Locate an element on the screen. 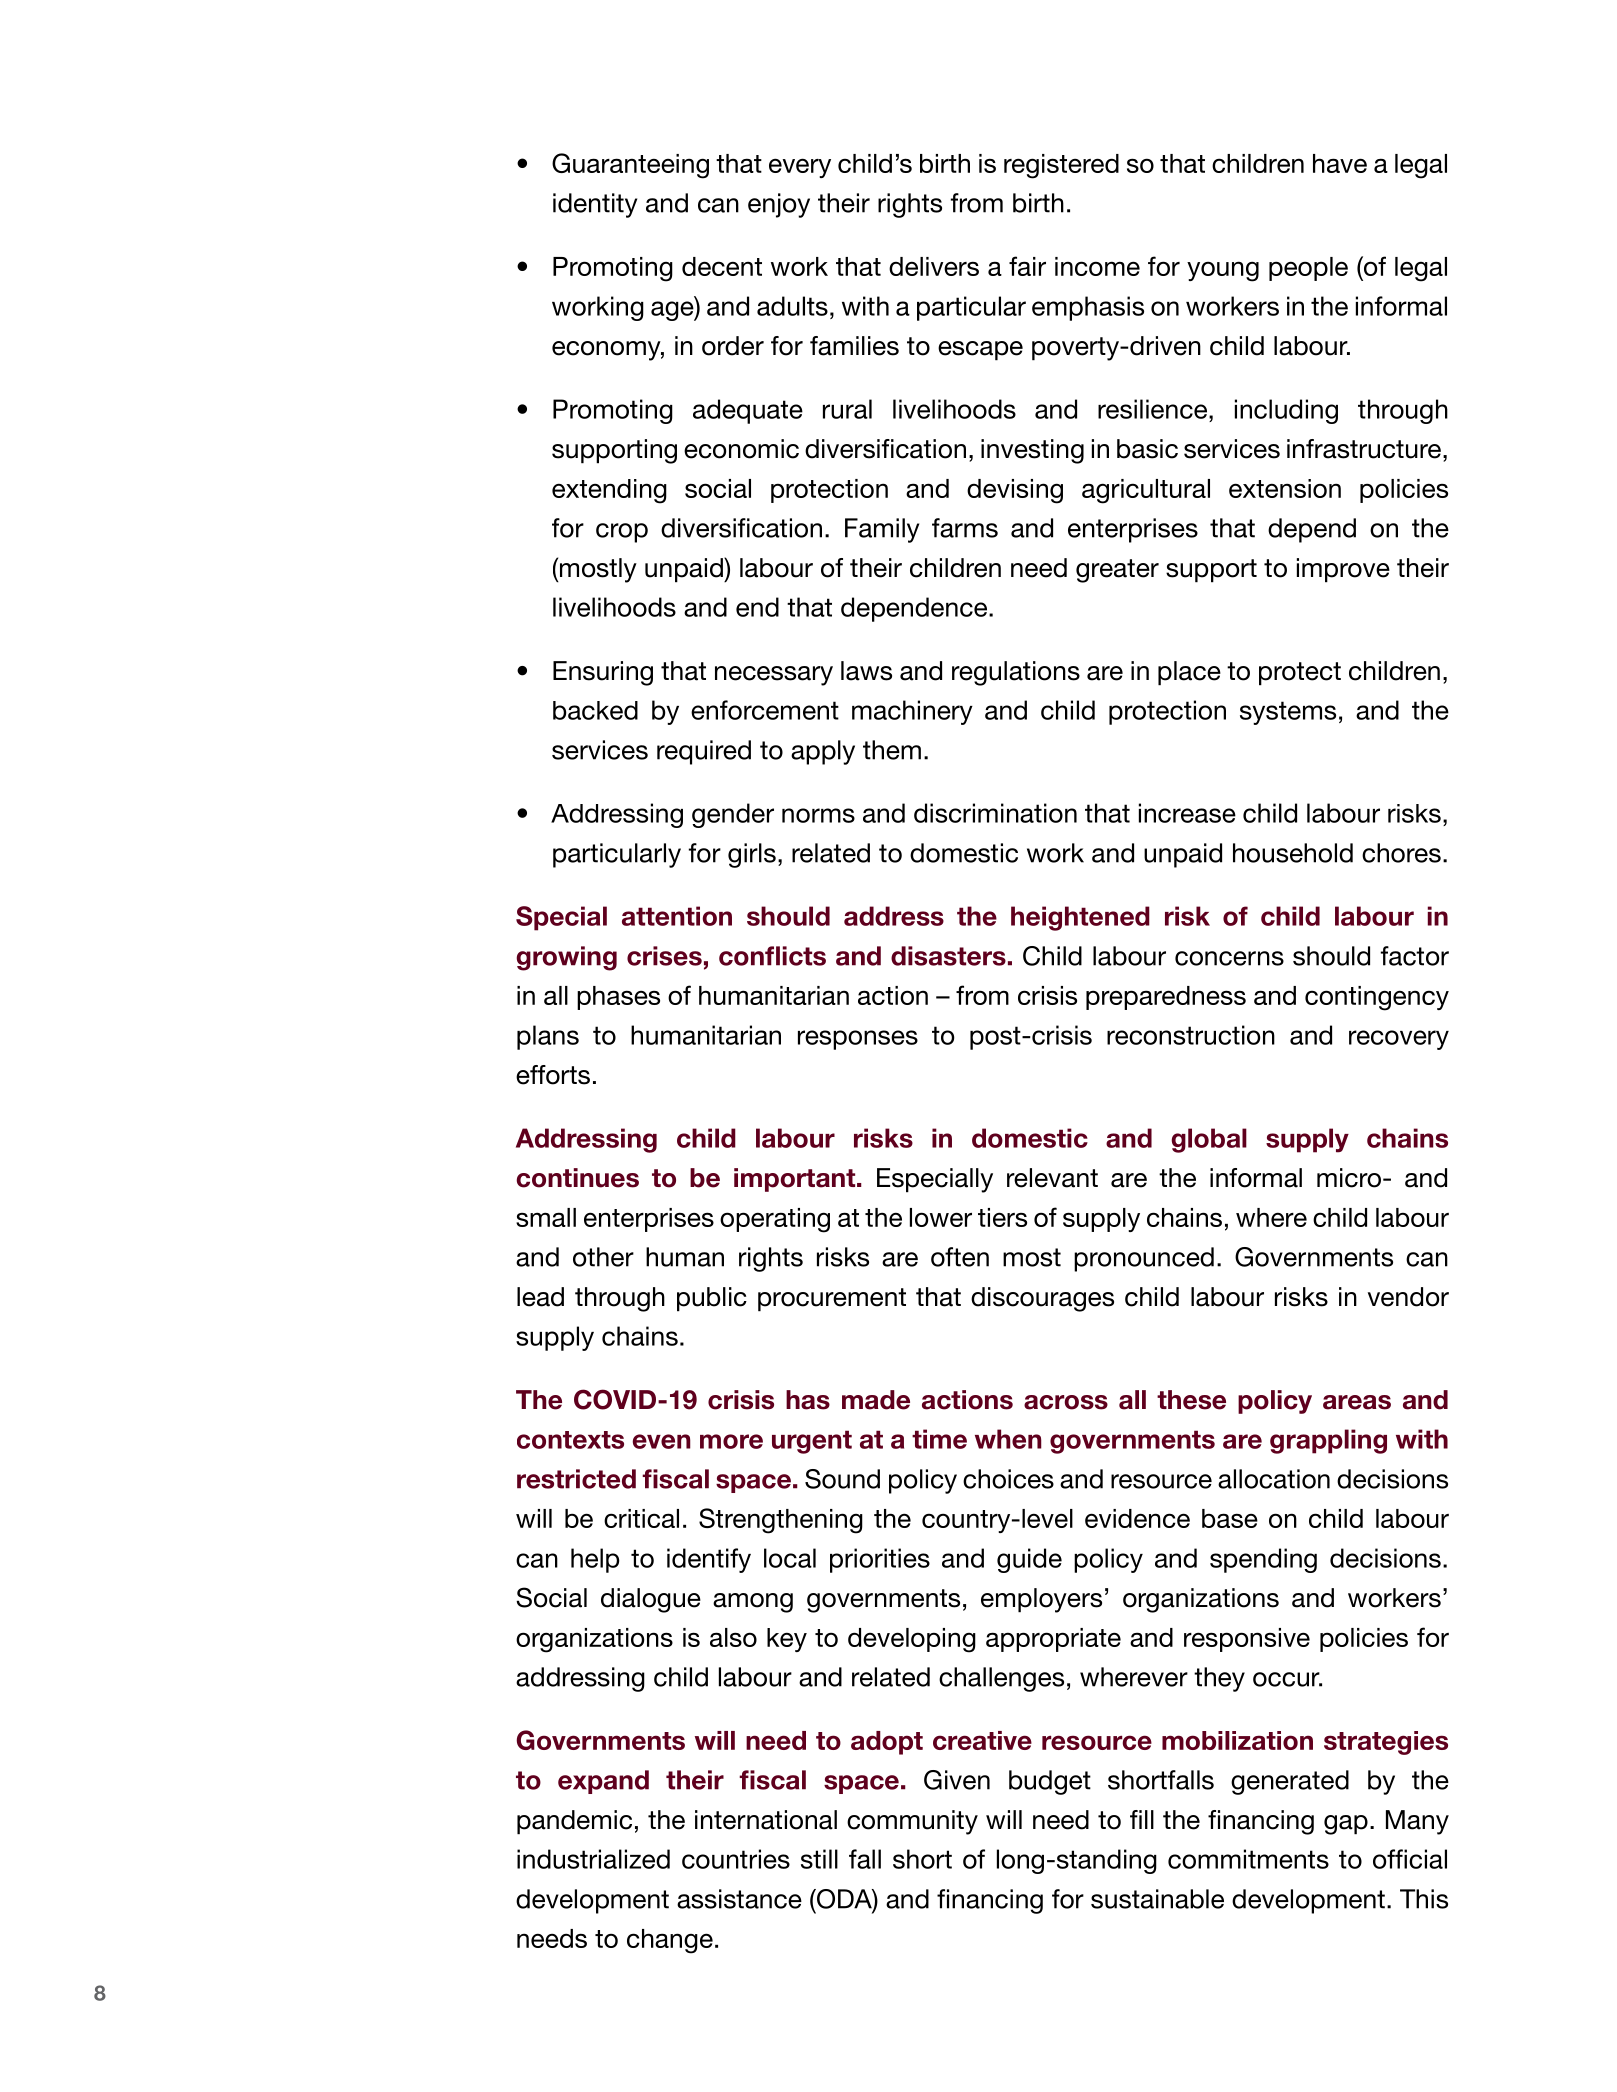 The height and width of the screenshot is (2092, 1617). fair is located at coordinates (1027, 266).
